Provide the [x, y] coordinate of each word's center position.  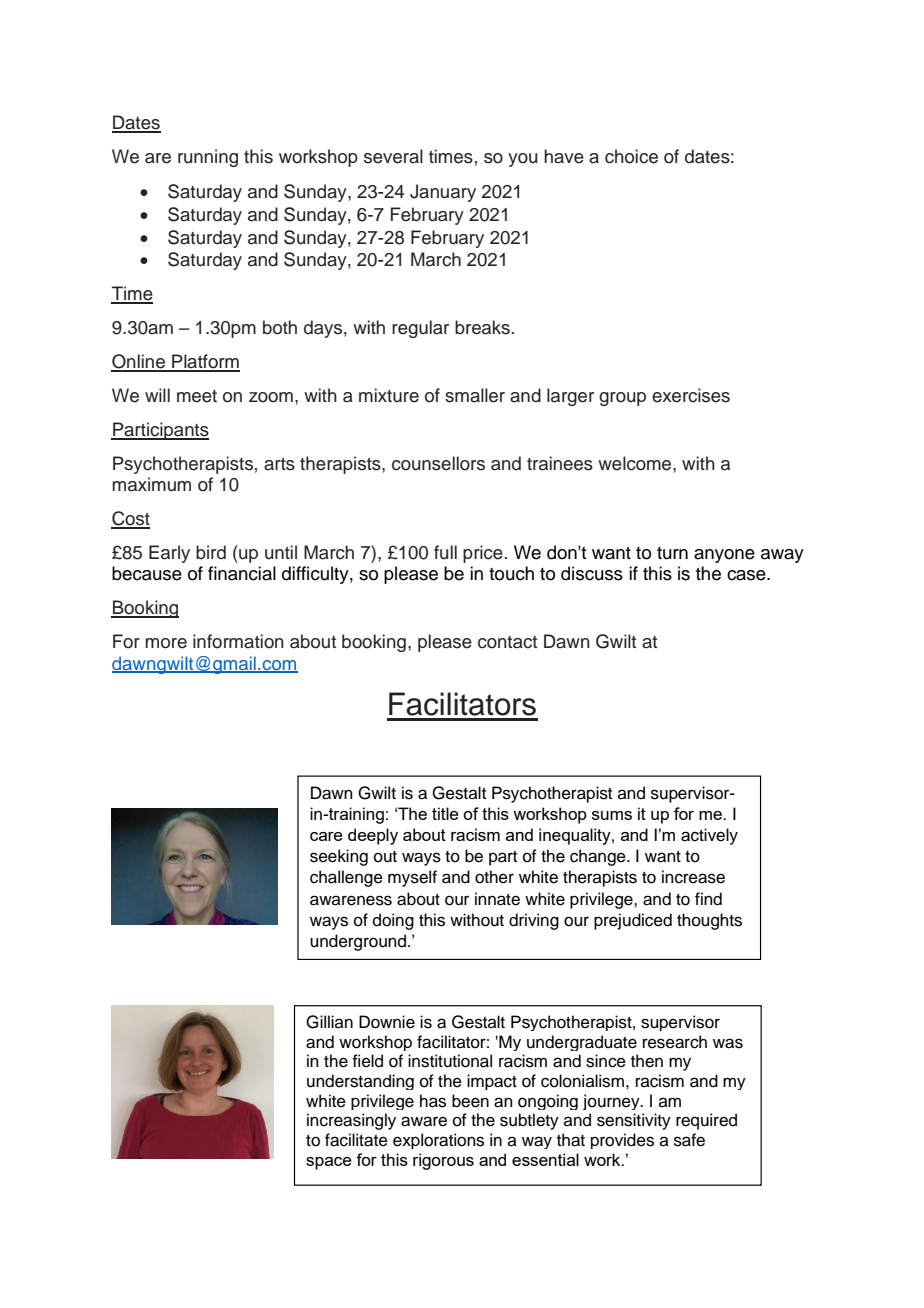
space [329, 1163]
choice [631, 156]
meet [197, 396]
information [238, 641]
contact [507, 642]
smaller [475, 395]
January [443, 193]
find [708, 899]
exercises [691, 395]
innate [497, 899]
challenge [346, 878]
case [747, 575]
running [208, 158]
